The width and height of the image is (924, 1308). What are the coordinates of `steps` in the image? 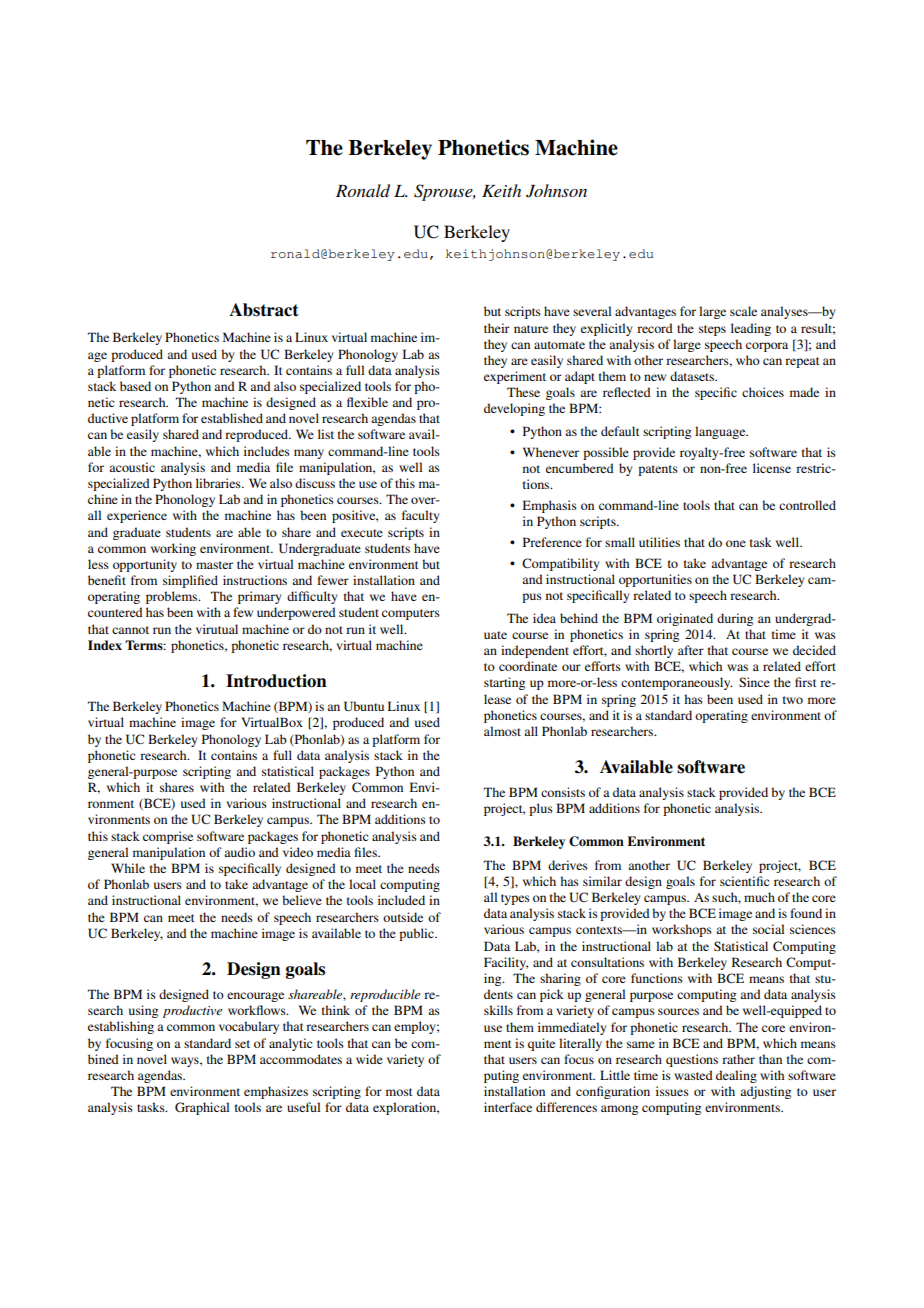 It's located at (712, 330).
